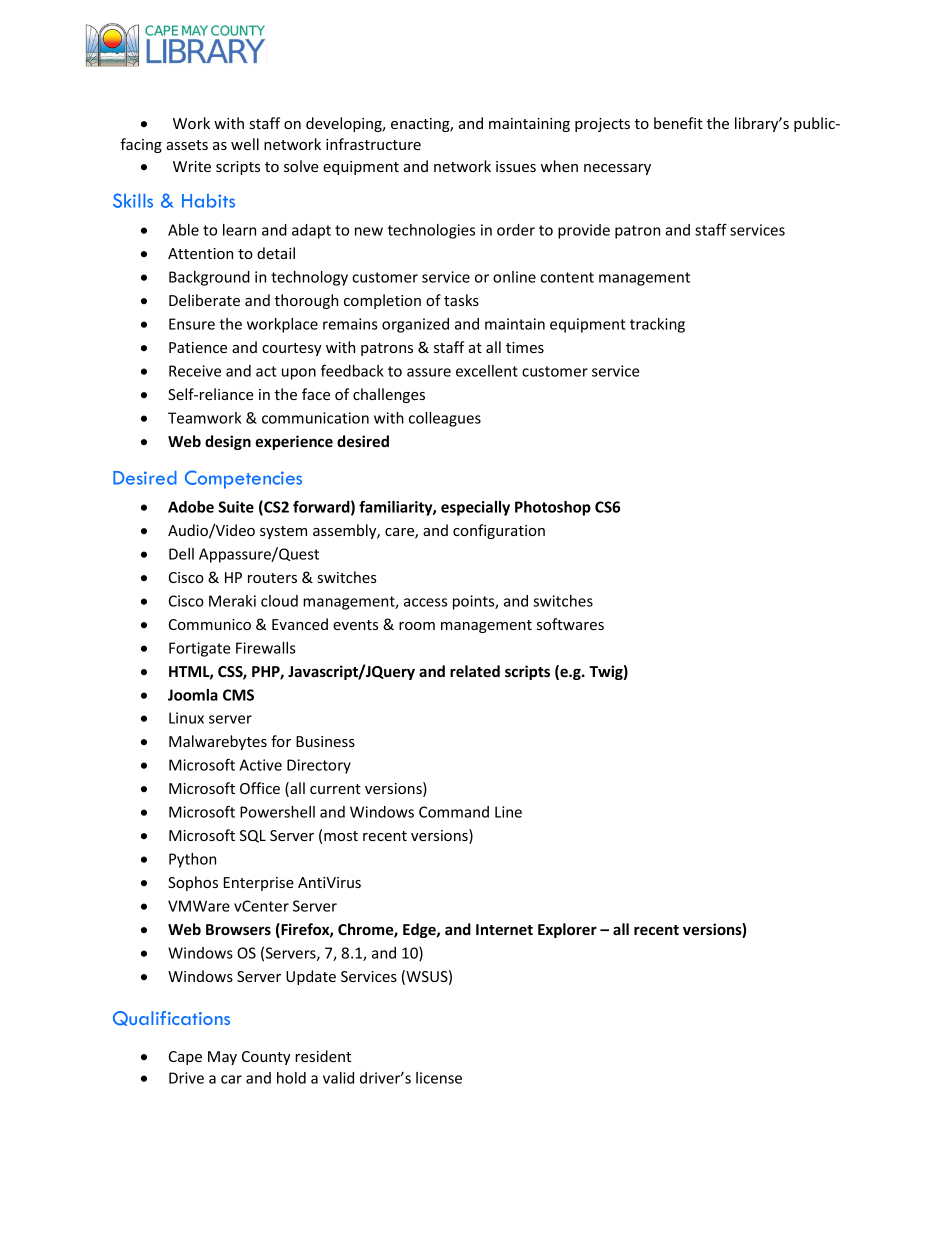  What do you see at coordinates (192, 860) in the document?
I see `Python` at bounding box center [192, 860].
